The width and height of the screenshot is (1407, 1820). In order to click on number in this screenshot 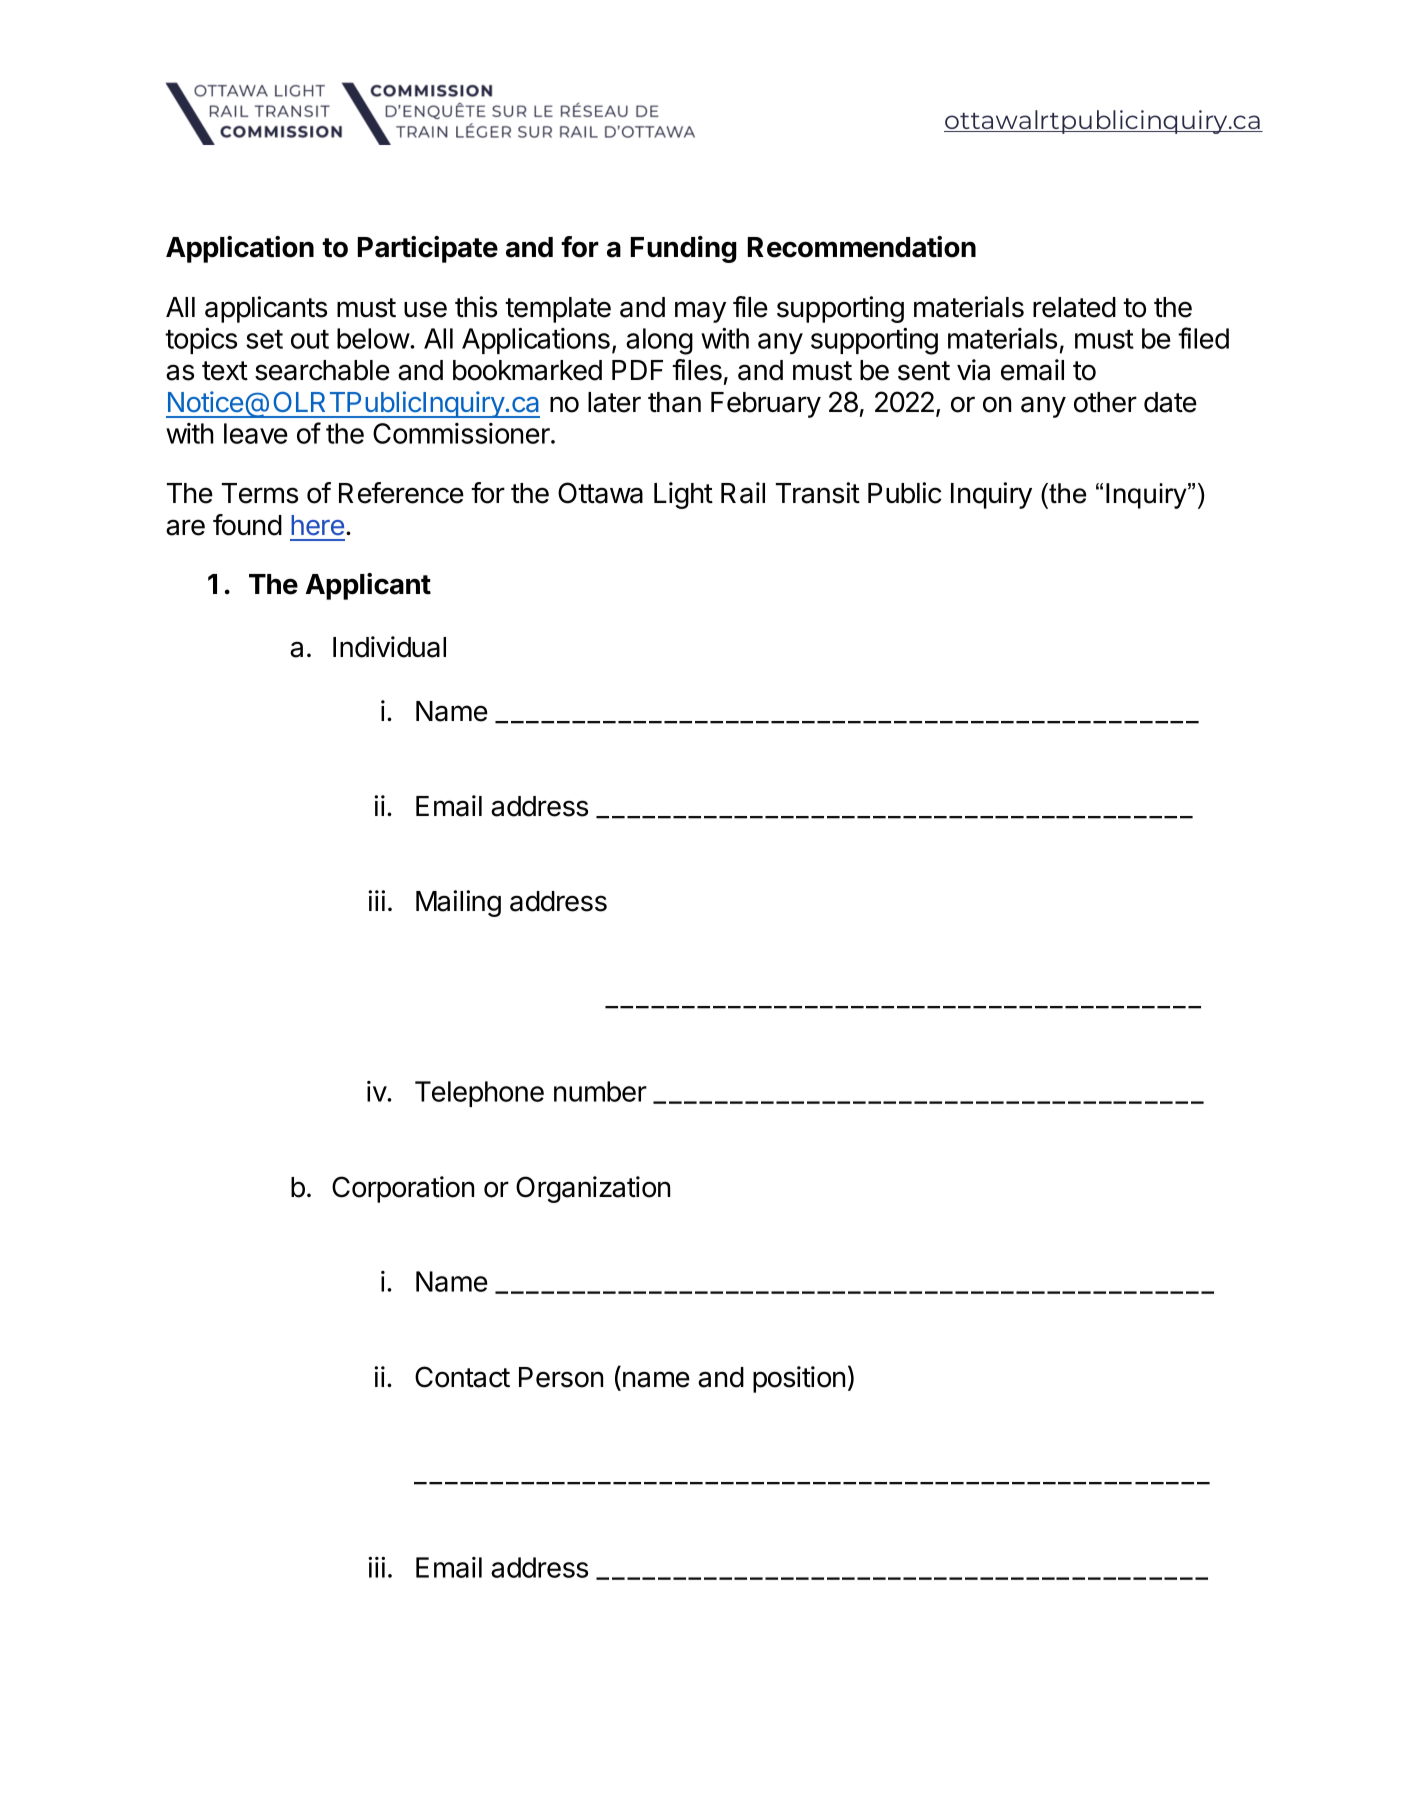, I will do `click(600, 1091)`.
